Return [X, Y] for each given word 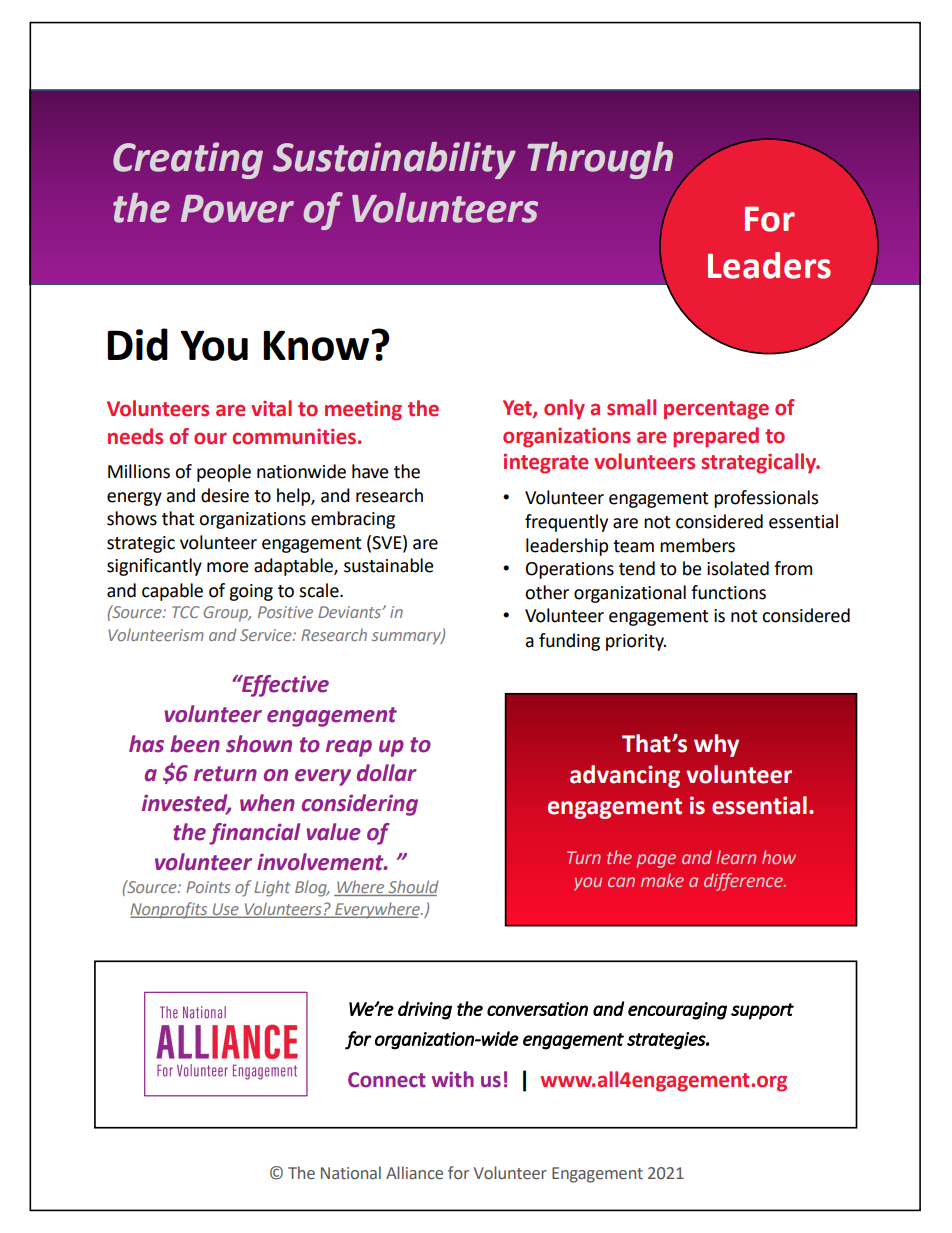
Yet [518, 409]
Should [412, 888]
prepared [716, 437]
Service [267, 635]
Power [237, 209]
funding [569, 642]
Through [600, 160]
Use [226, 910]
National [351, 1173]
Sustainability [394, 160]
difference [744, 882]
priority [636, 642]
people [224, 473]
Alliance [414, 1173]
